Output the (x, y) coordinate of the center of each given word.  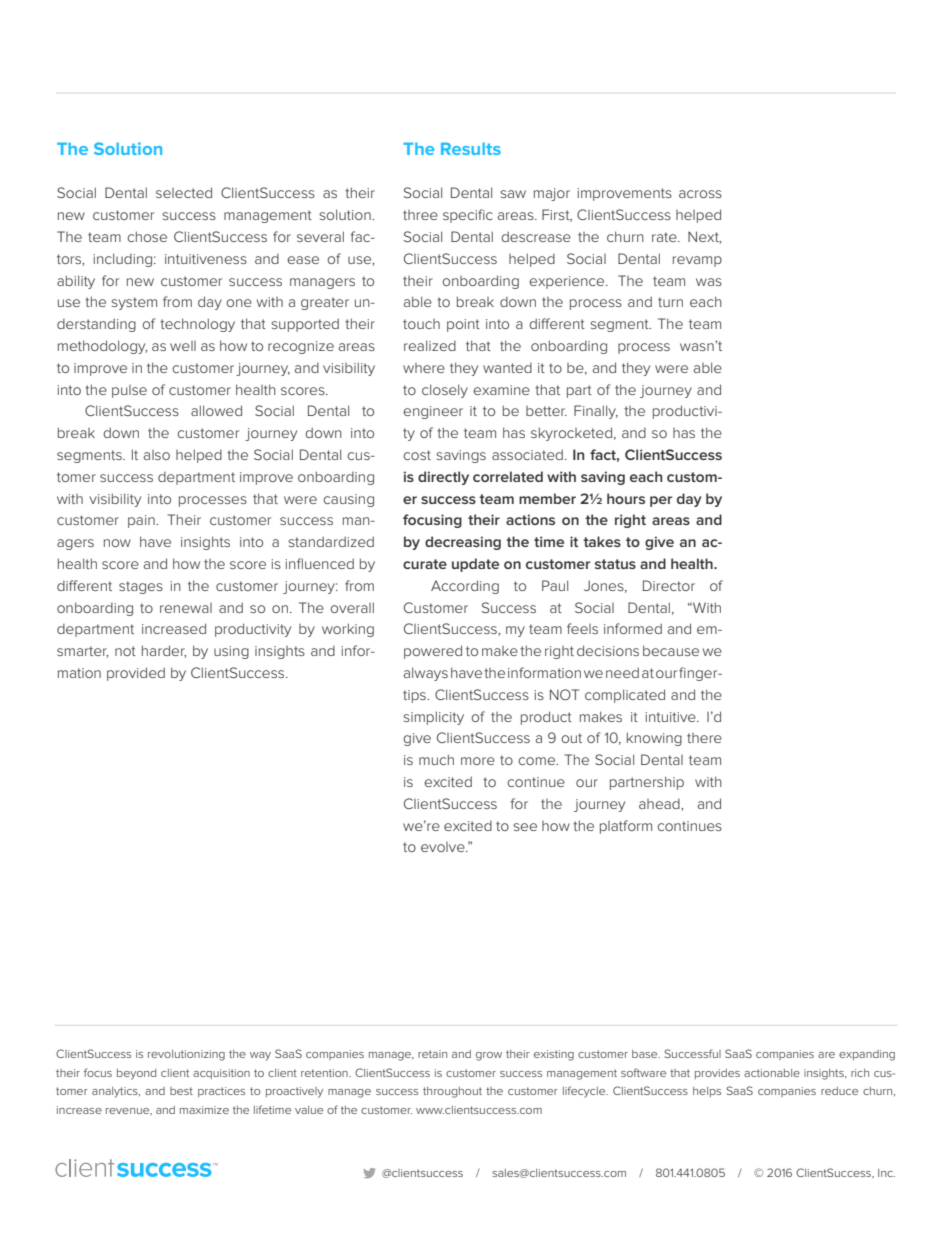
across (700, 194)
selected (184, 192)
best (181, 1091)
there (704, 738)
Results (471, 149)
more (478, 761)
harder (164, 651)
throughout (452, 1092)
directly (443, 478)
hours (626, 498)
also (157, 455)
